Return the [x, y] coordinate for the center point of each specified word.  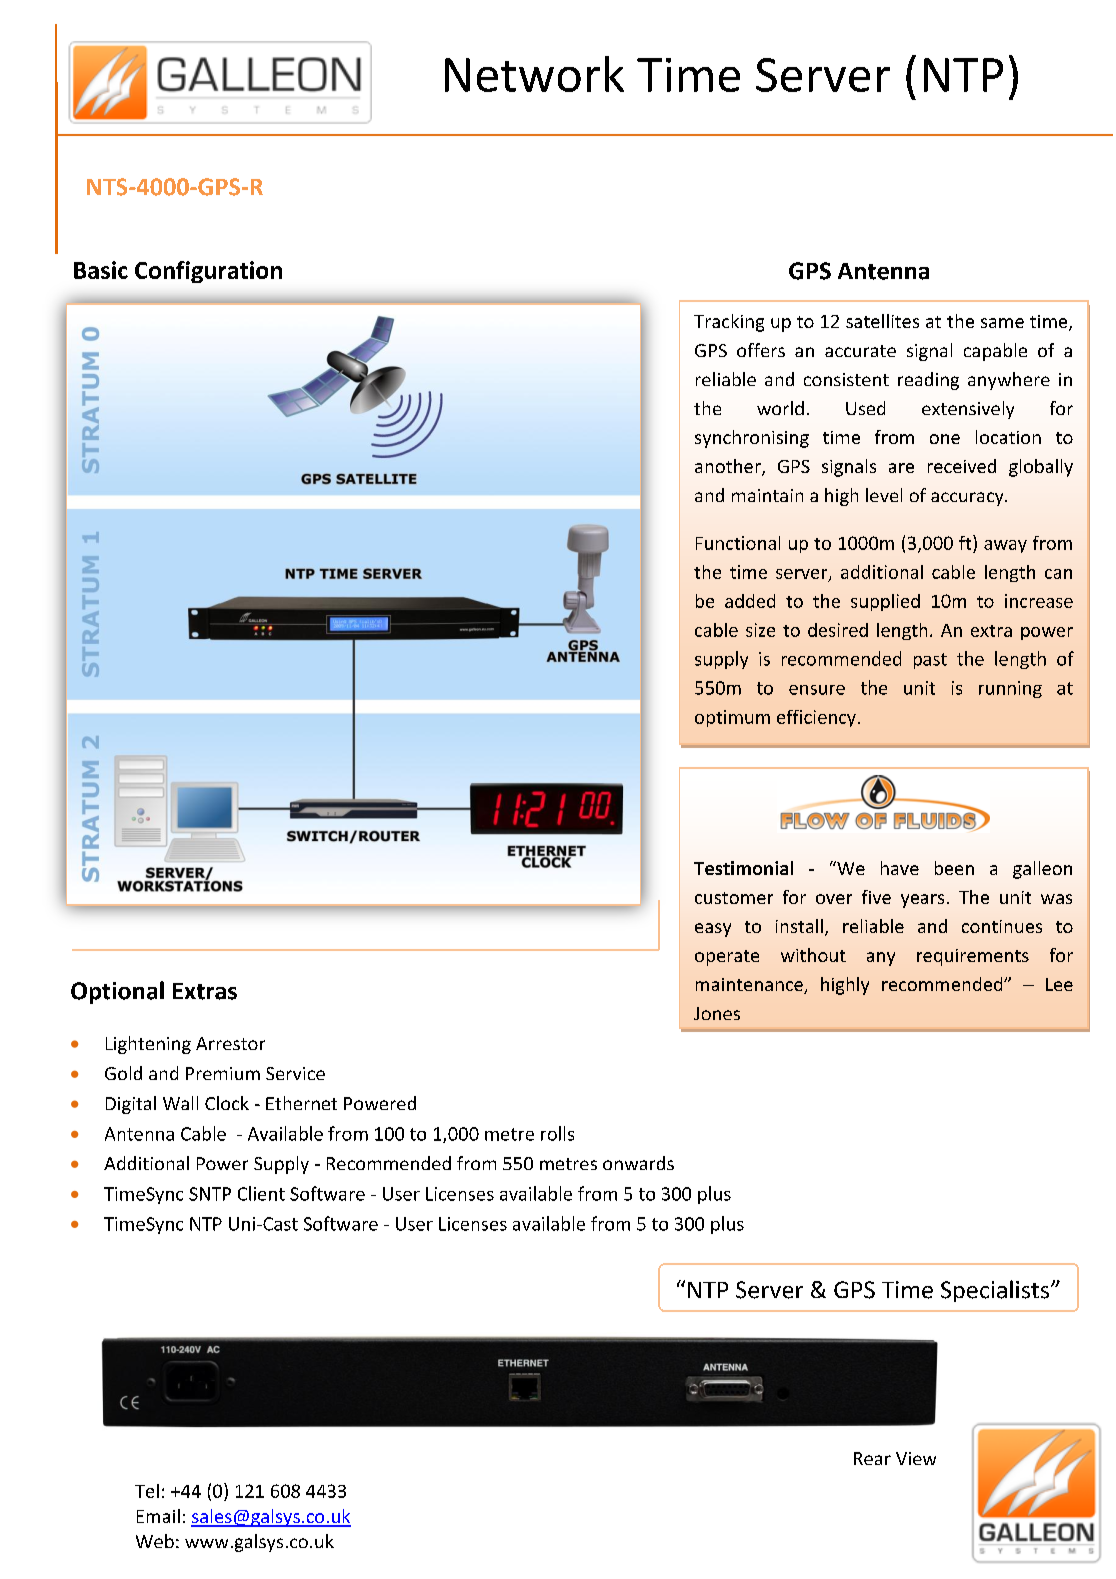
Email [158, 1516]
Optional [117, 992]
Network [534, 74]
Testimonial [743, 868]
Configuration [208, 272]
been [954, 868]
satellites [882, 321]
